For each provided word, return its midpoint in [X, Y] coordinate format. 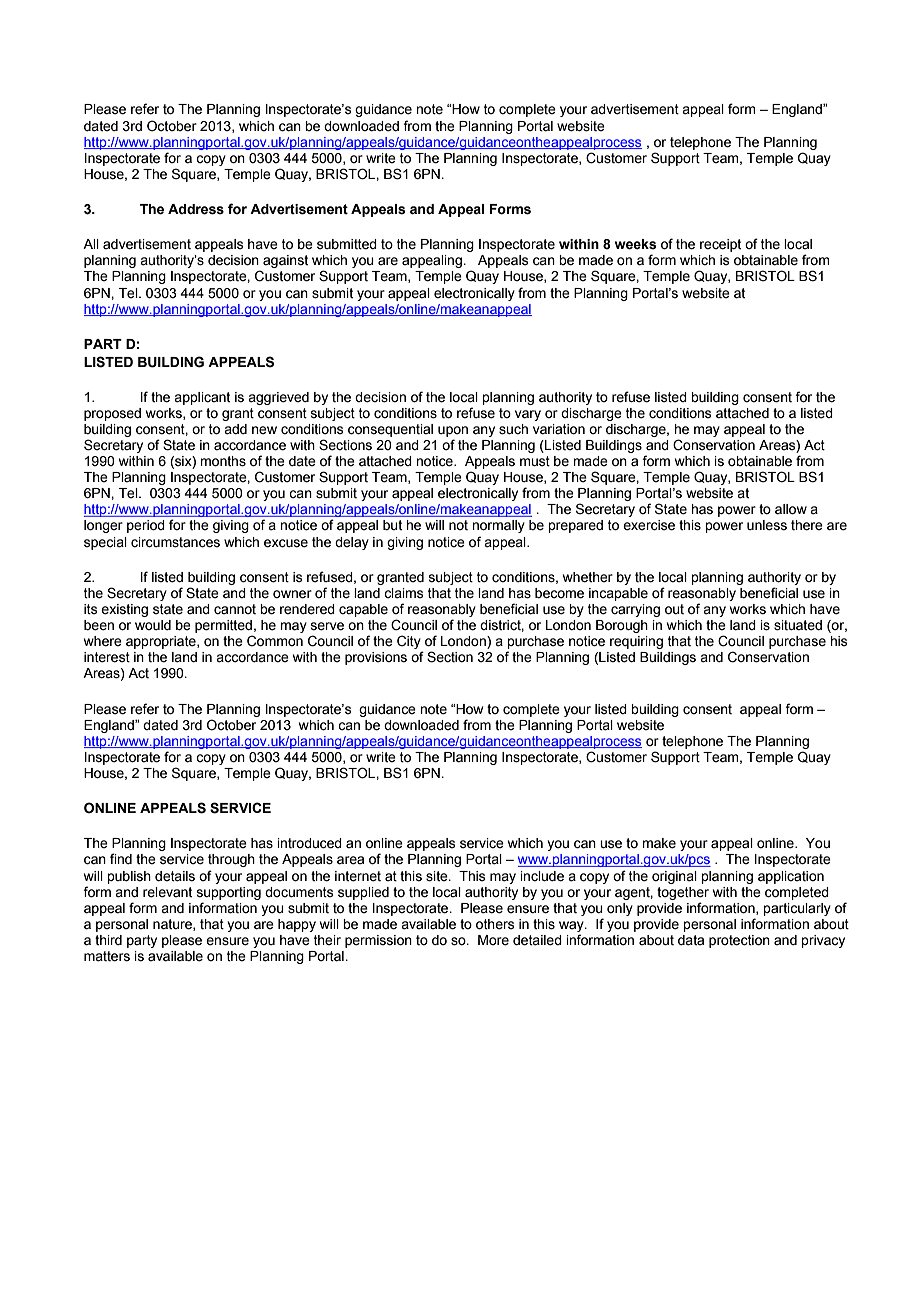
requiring [636, 642]
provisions [376, 658]
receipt [720, 245]
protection [739, 941]
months [223, 461]
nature [173, 925]
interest [107, 657]
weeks [635, 244]
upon [453, 431]
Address [196, 209]
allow [791, 509]
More [493, 940]
